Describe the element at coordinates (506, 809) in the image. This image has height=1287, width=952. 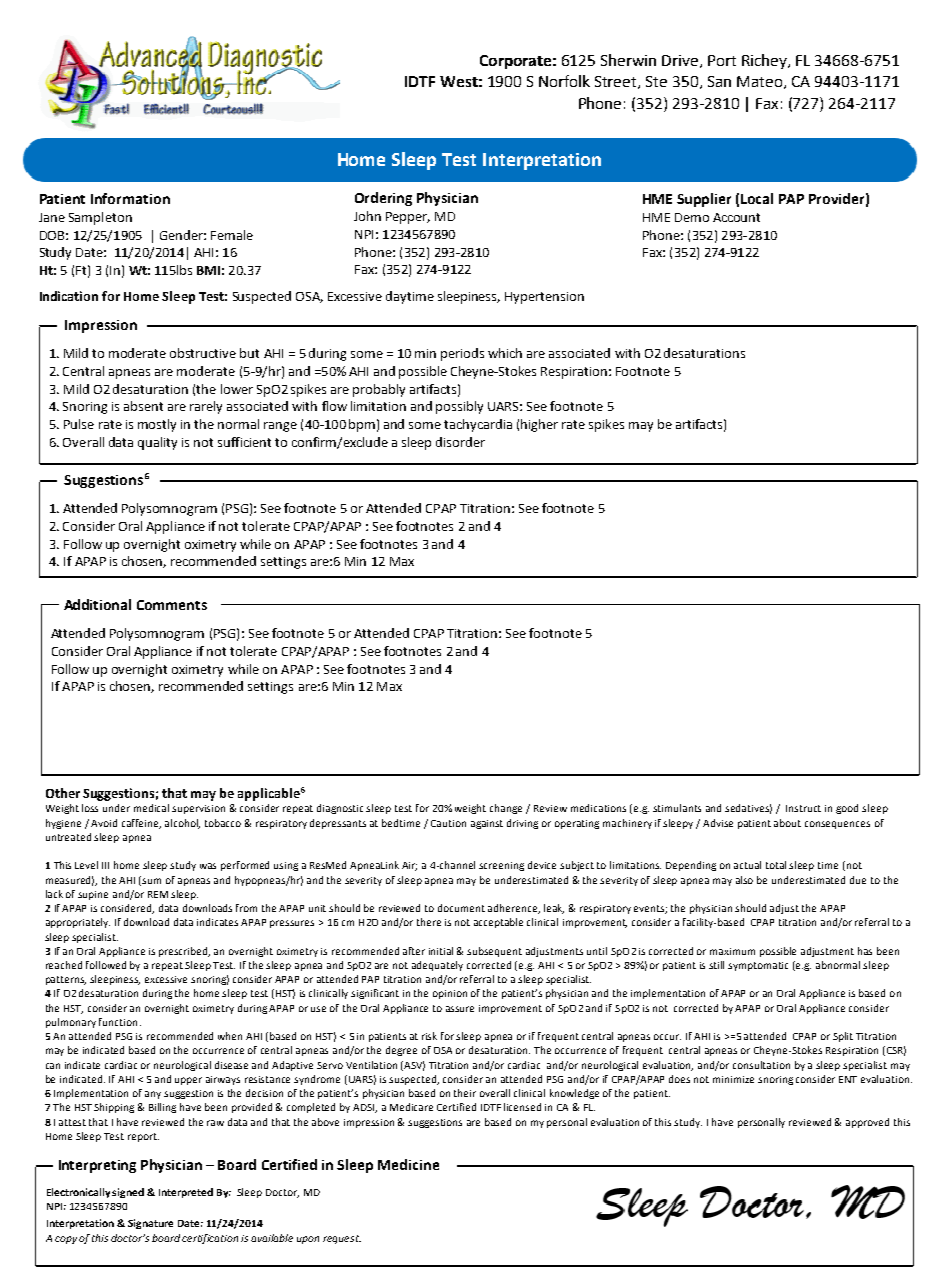
I see `change` at that location.
